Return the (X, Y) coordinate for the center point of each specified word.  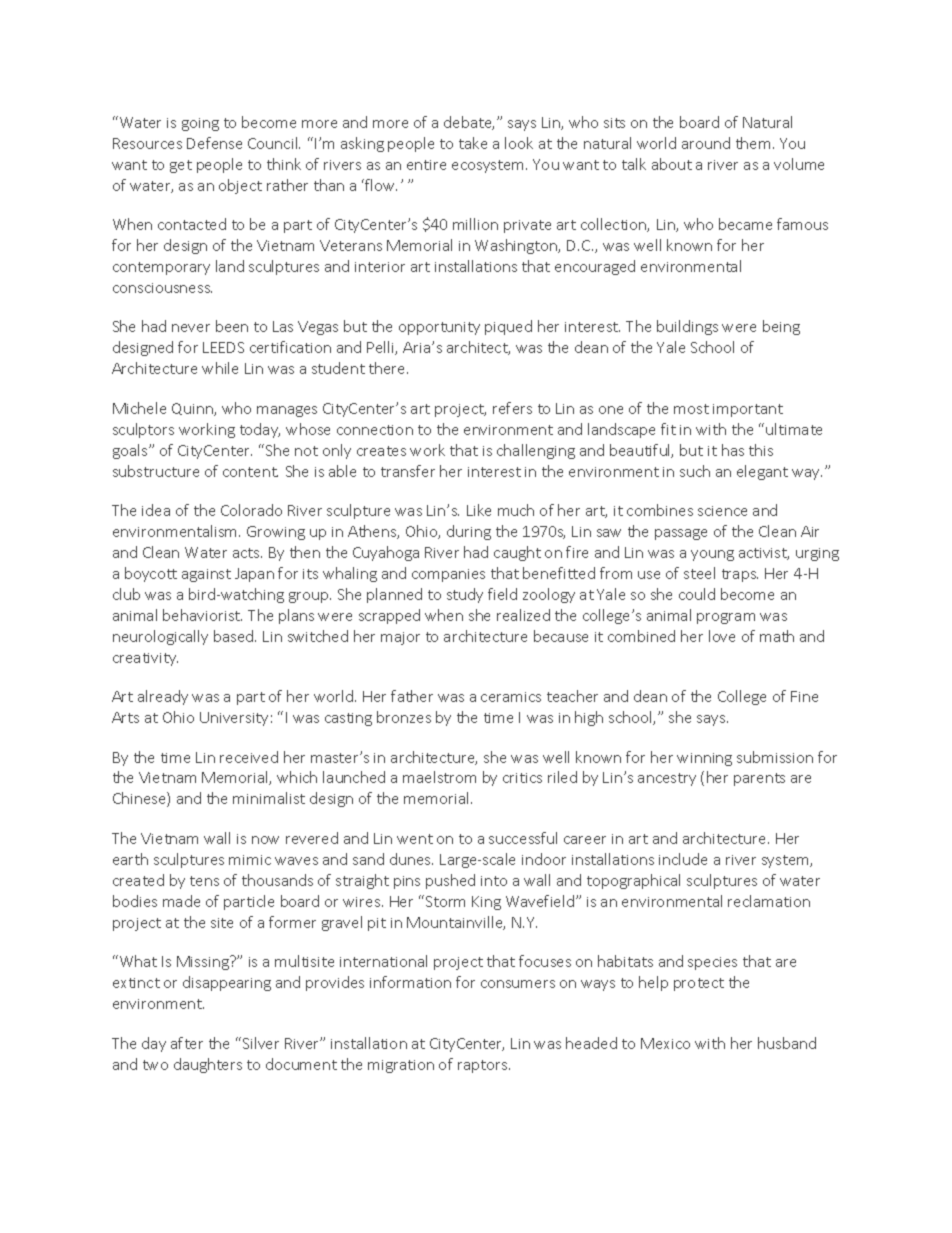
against (206, 575)
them (753, 143)
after (187, 1043)
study (465, 595)
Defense (214, 143)
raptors (484, 1066)
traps (740, 575)
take (473, 143)
